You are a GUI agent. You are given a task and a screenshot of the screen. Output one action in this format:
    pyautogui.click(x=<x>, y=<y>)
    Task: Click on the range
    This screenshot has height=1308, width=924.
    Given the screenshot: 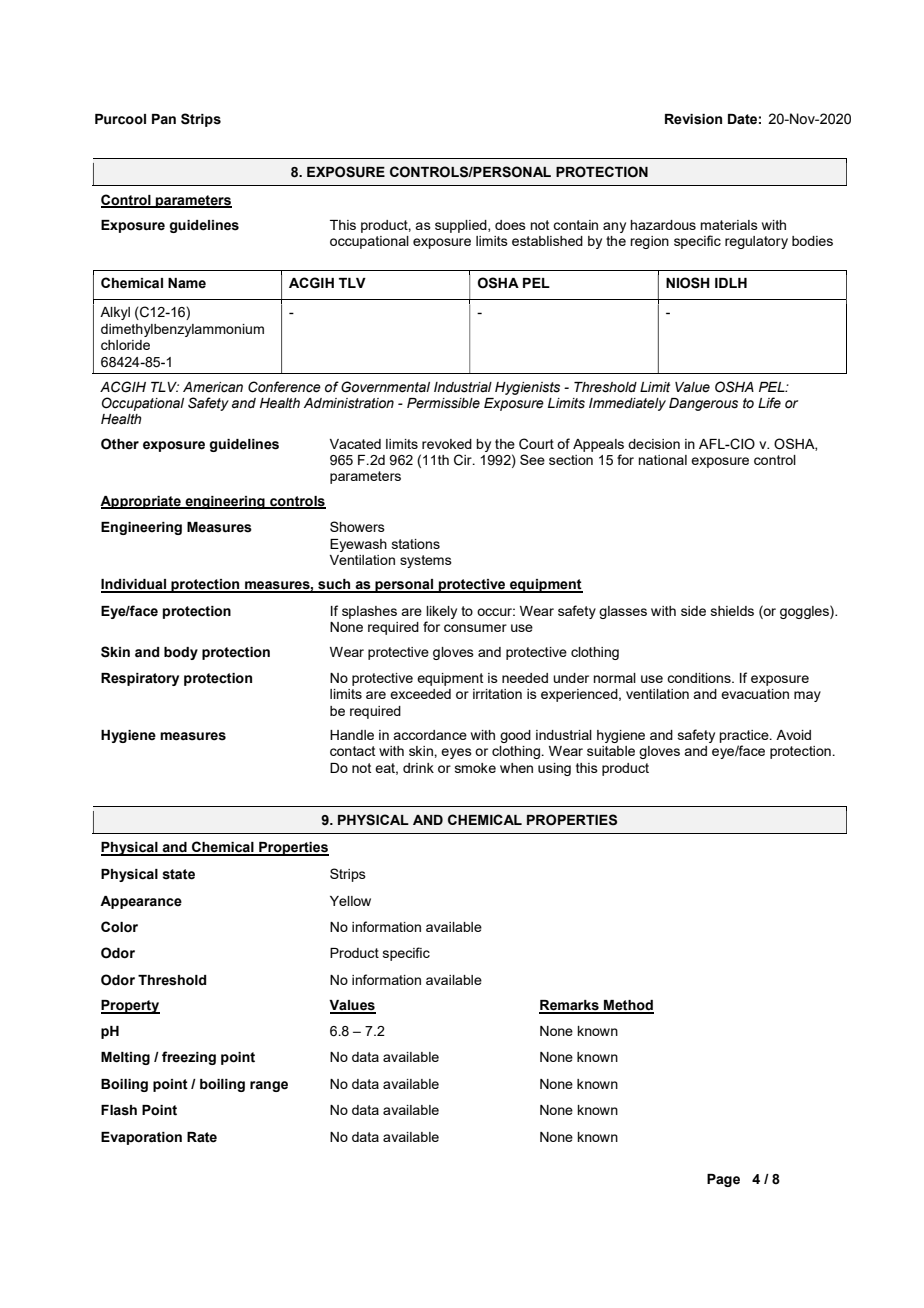 What is the action you would take?
    pyautogui.click(x=269, y=1086)
